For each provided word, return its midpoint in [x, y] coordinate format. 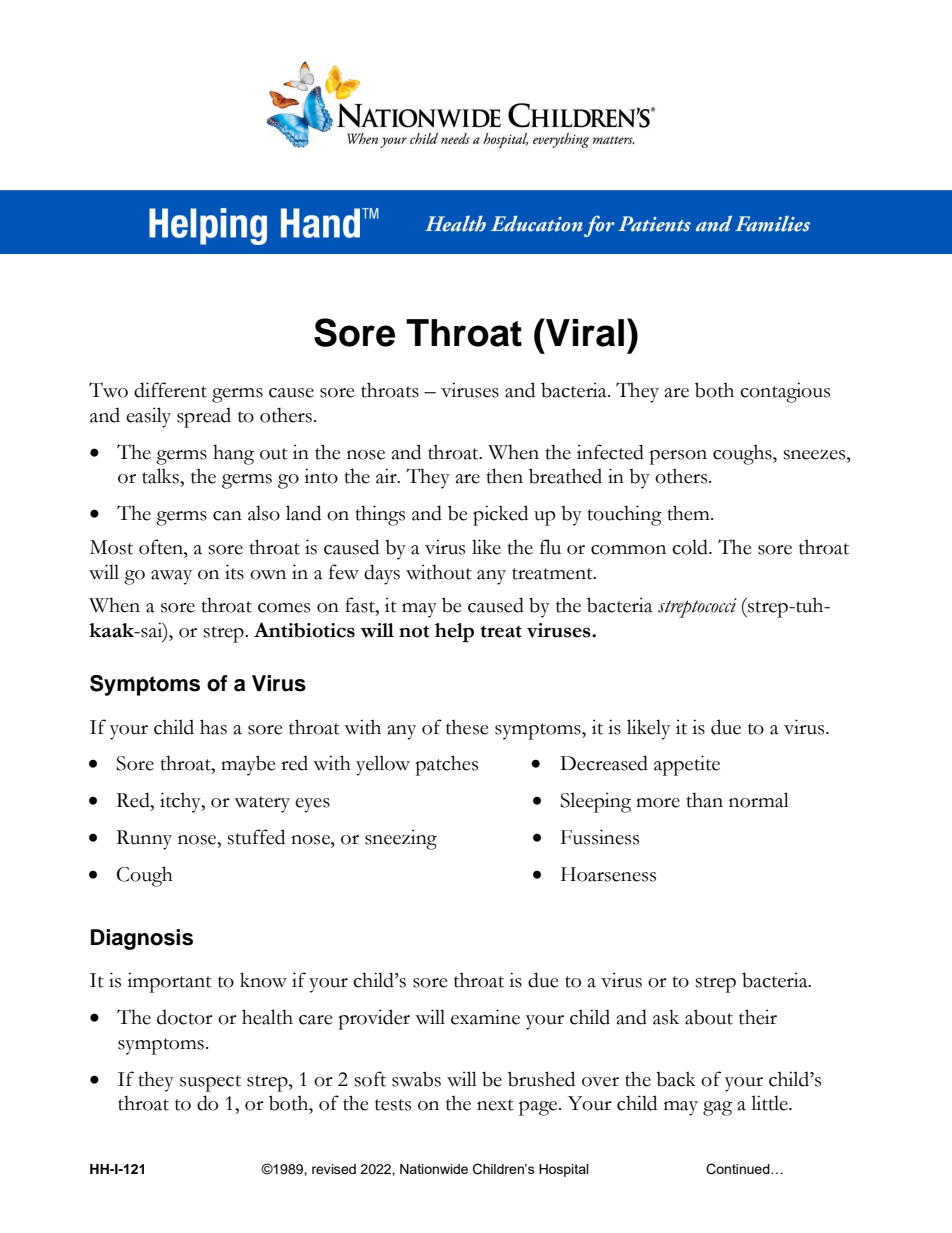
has [213, 727]
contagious [785, 392]
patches [446, 765]
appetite [687, 765]
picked [500, 515]
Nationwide [434, 1169]
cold [691, 547]
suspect [210, 1083]
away [171, 577]
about [709, 1017]
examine [485, 1017]
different [170, 390]
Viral [584, 332]
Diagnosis [142, 939]
